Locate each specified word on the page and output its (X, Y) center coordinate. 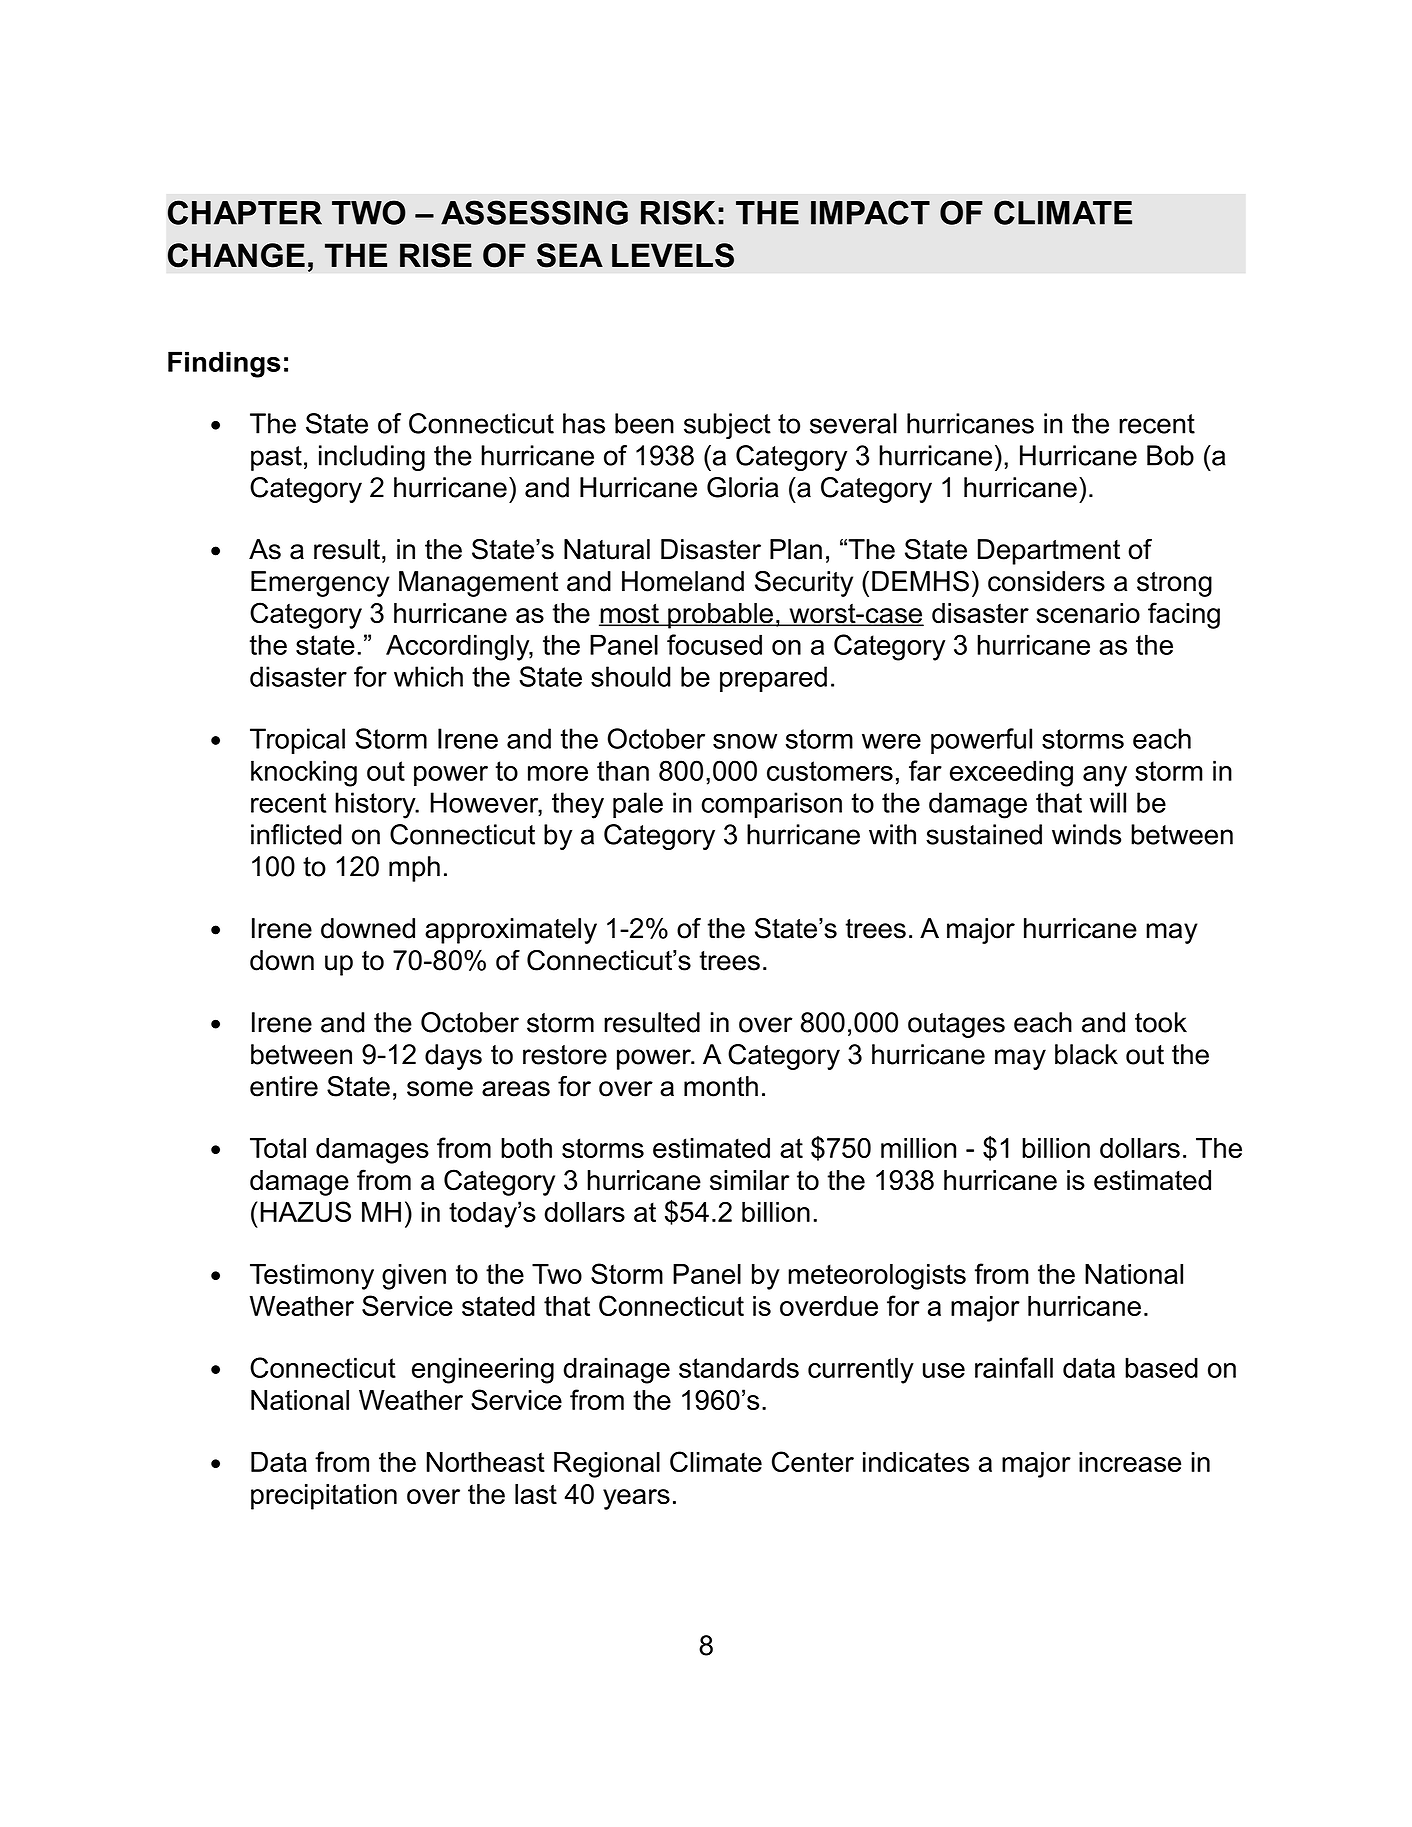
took (1161, 1022)
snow (745, 741)
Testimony (312, 1277)
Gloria (743, 487)
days (453, 1057)
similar (749, 1180)
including (372, 458)
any (1105, 776)
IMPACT (870, 212)
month (721, 1086)
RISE (436, 255)
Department (1049, 552)
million (918, 1148)
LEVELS (673, 255)
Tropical (297, 741)
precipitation (324, 1497)
